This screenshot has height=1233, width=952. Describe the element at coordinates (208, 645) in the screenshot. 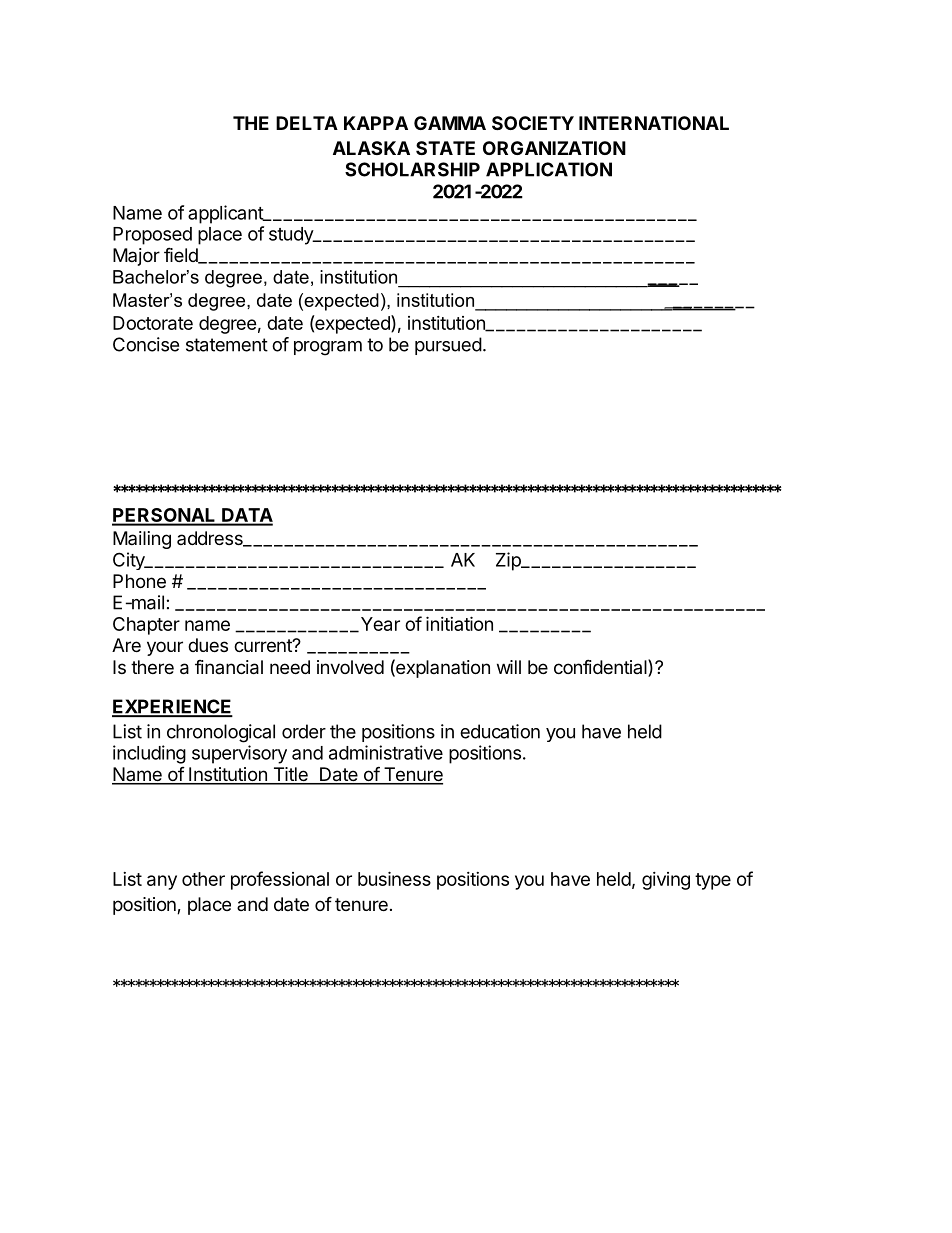

I see `dues` at that location.
